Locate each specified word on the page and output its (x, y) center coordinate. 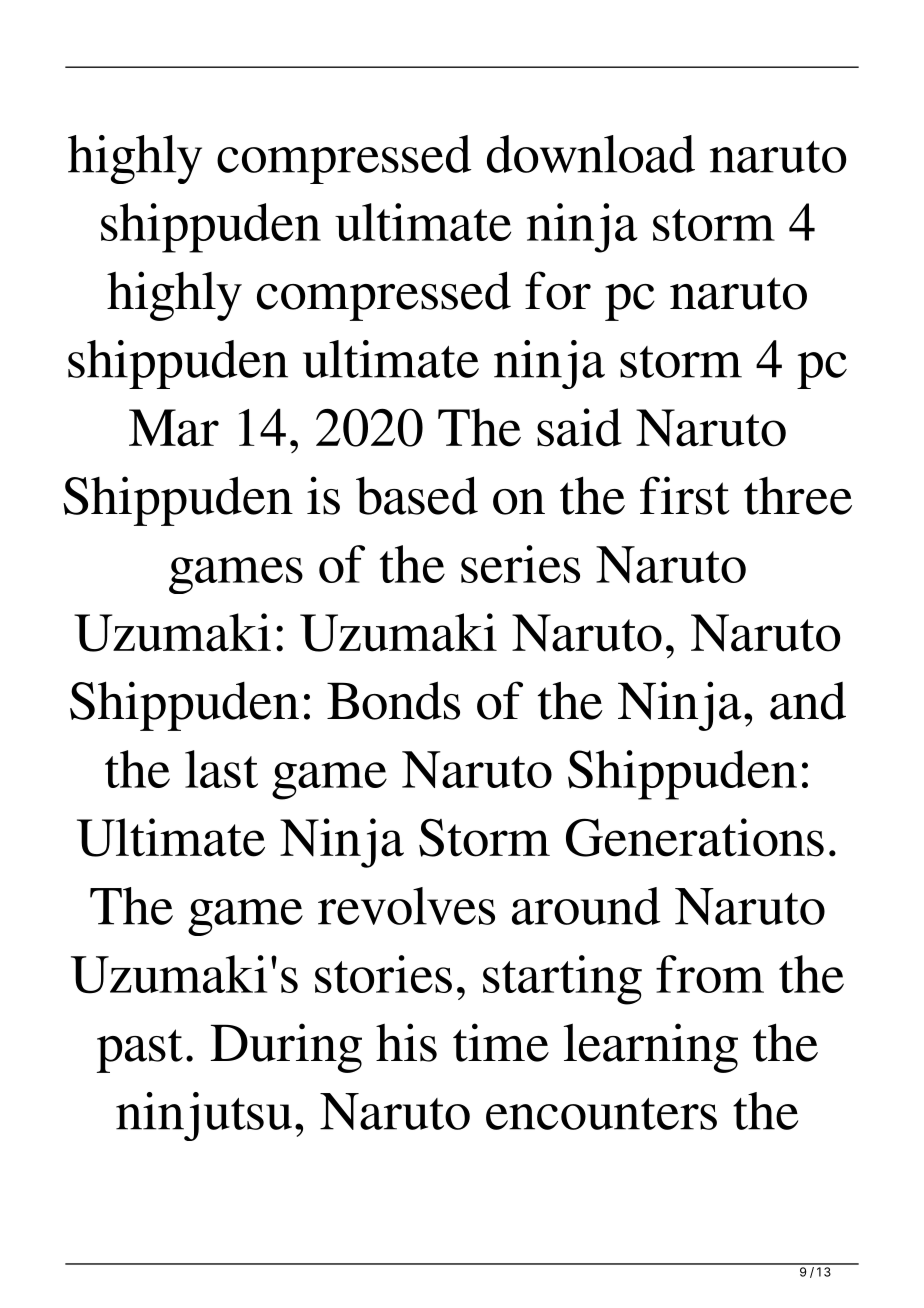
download (591, 154)
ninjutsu (204, 1116)
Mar (174, 428)
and (808, 701)
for (558, 290)
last (221, 769)
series (520, 564)
